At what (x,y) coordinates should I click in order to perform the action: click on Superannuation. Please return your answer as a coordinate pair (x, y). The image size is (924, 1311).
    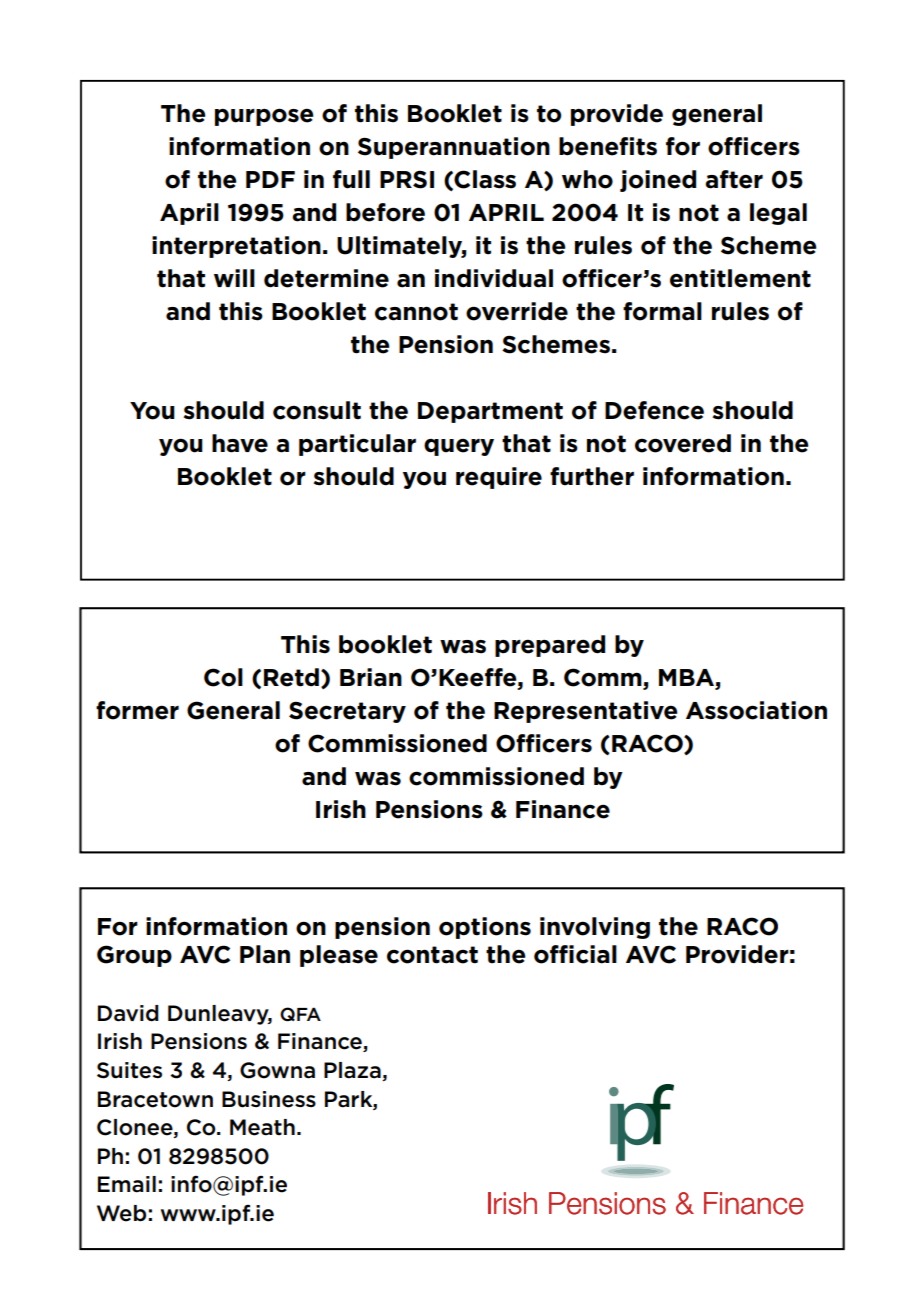
    Looking at the image, I should click on (454, 148).
